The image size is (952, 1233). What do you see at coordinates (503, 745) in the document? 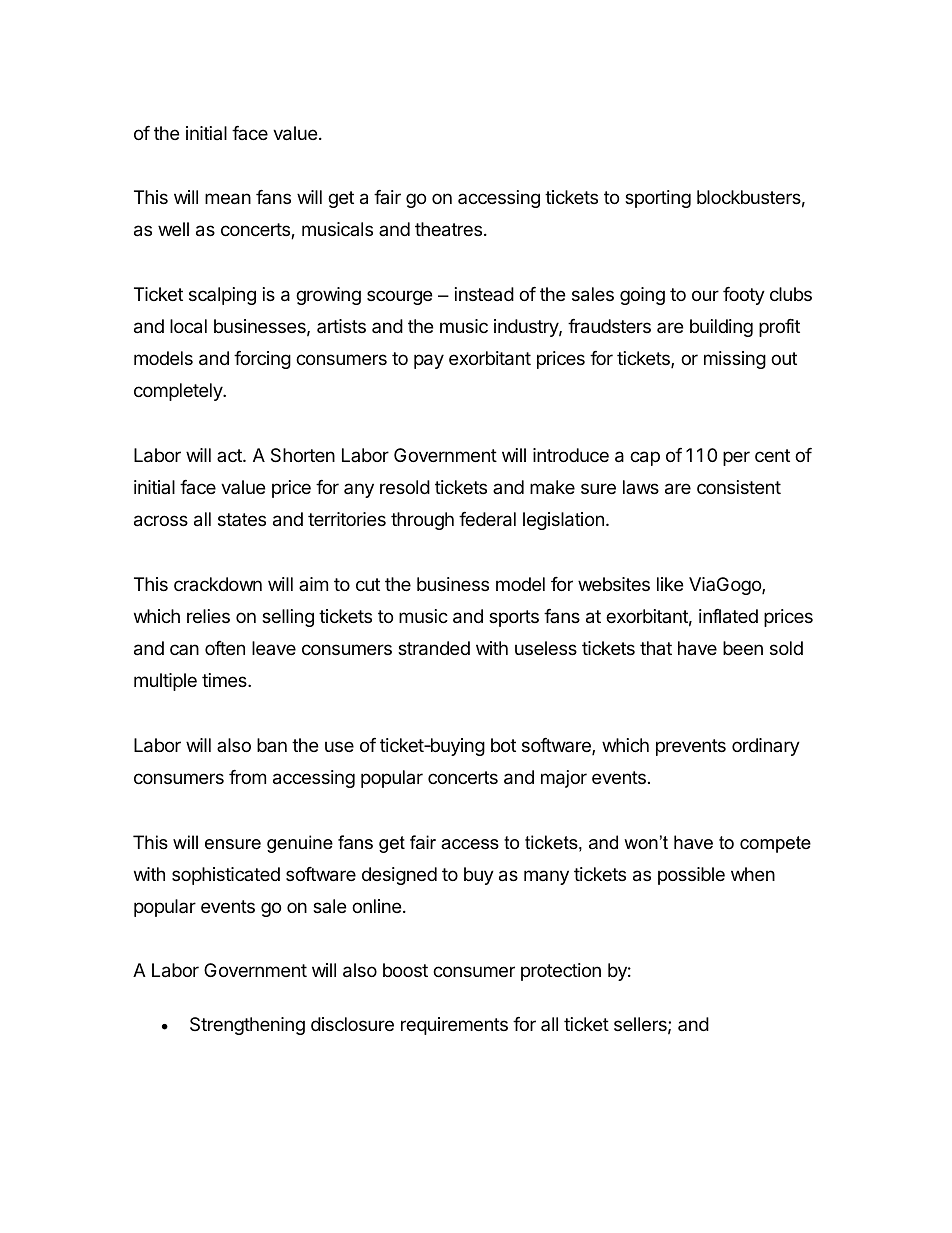
I see `bot` at bounding box center [503, 745].
